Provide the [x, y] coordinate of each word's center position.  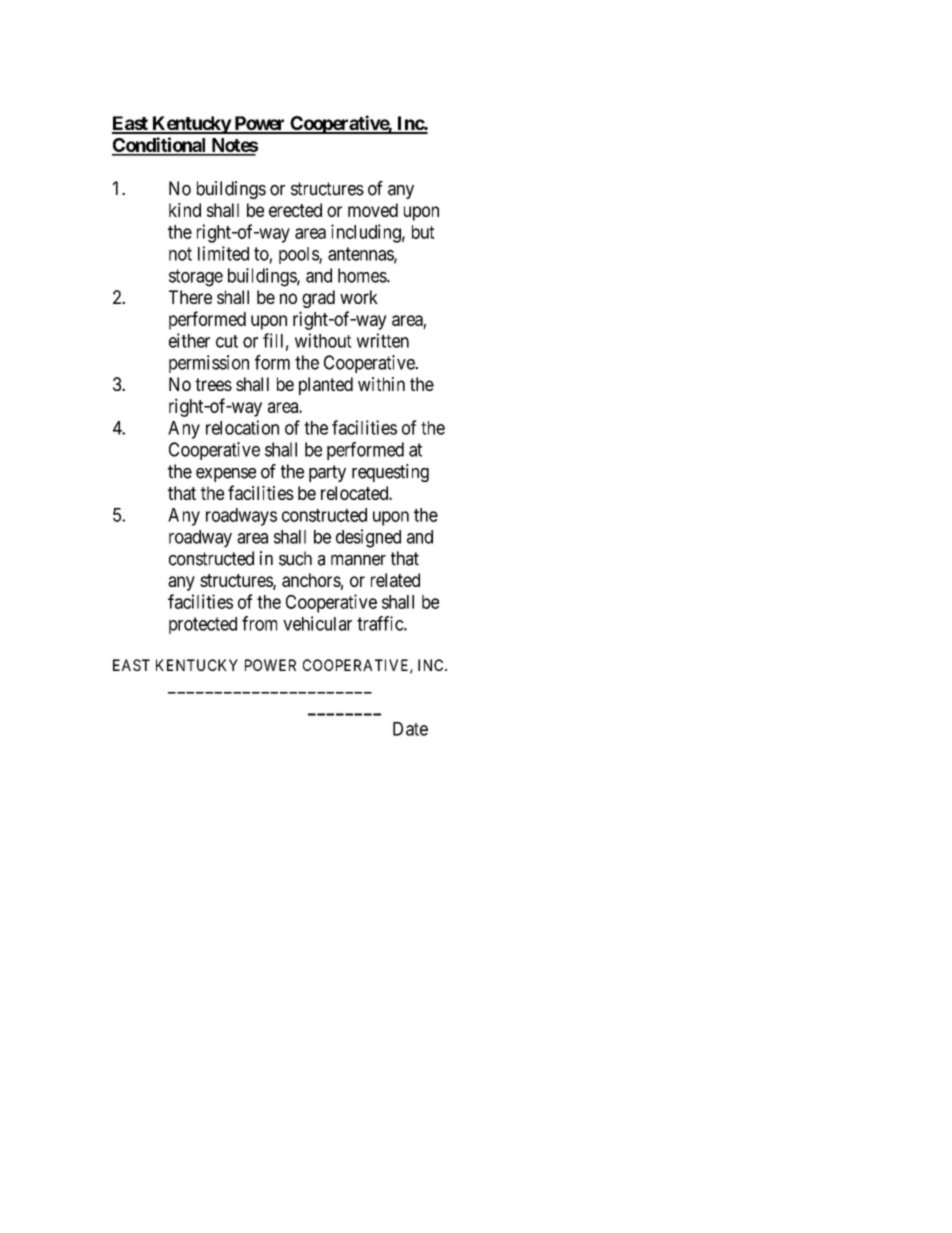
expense [226, 475]
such [295, 558]
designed [368, 538]
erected [295, 210]
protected [203, 625]
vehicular [317, 623]
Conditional [160, 146]
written [383, 340]
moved [373, 210]
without [323, 340]
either [189, 340]
